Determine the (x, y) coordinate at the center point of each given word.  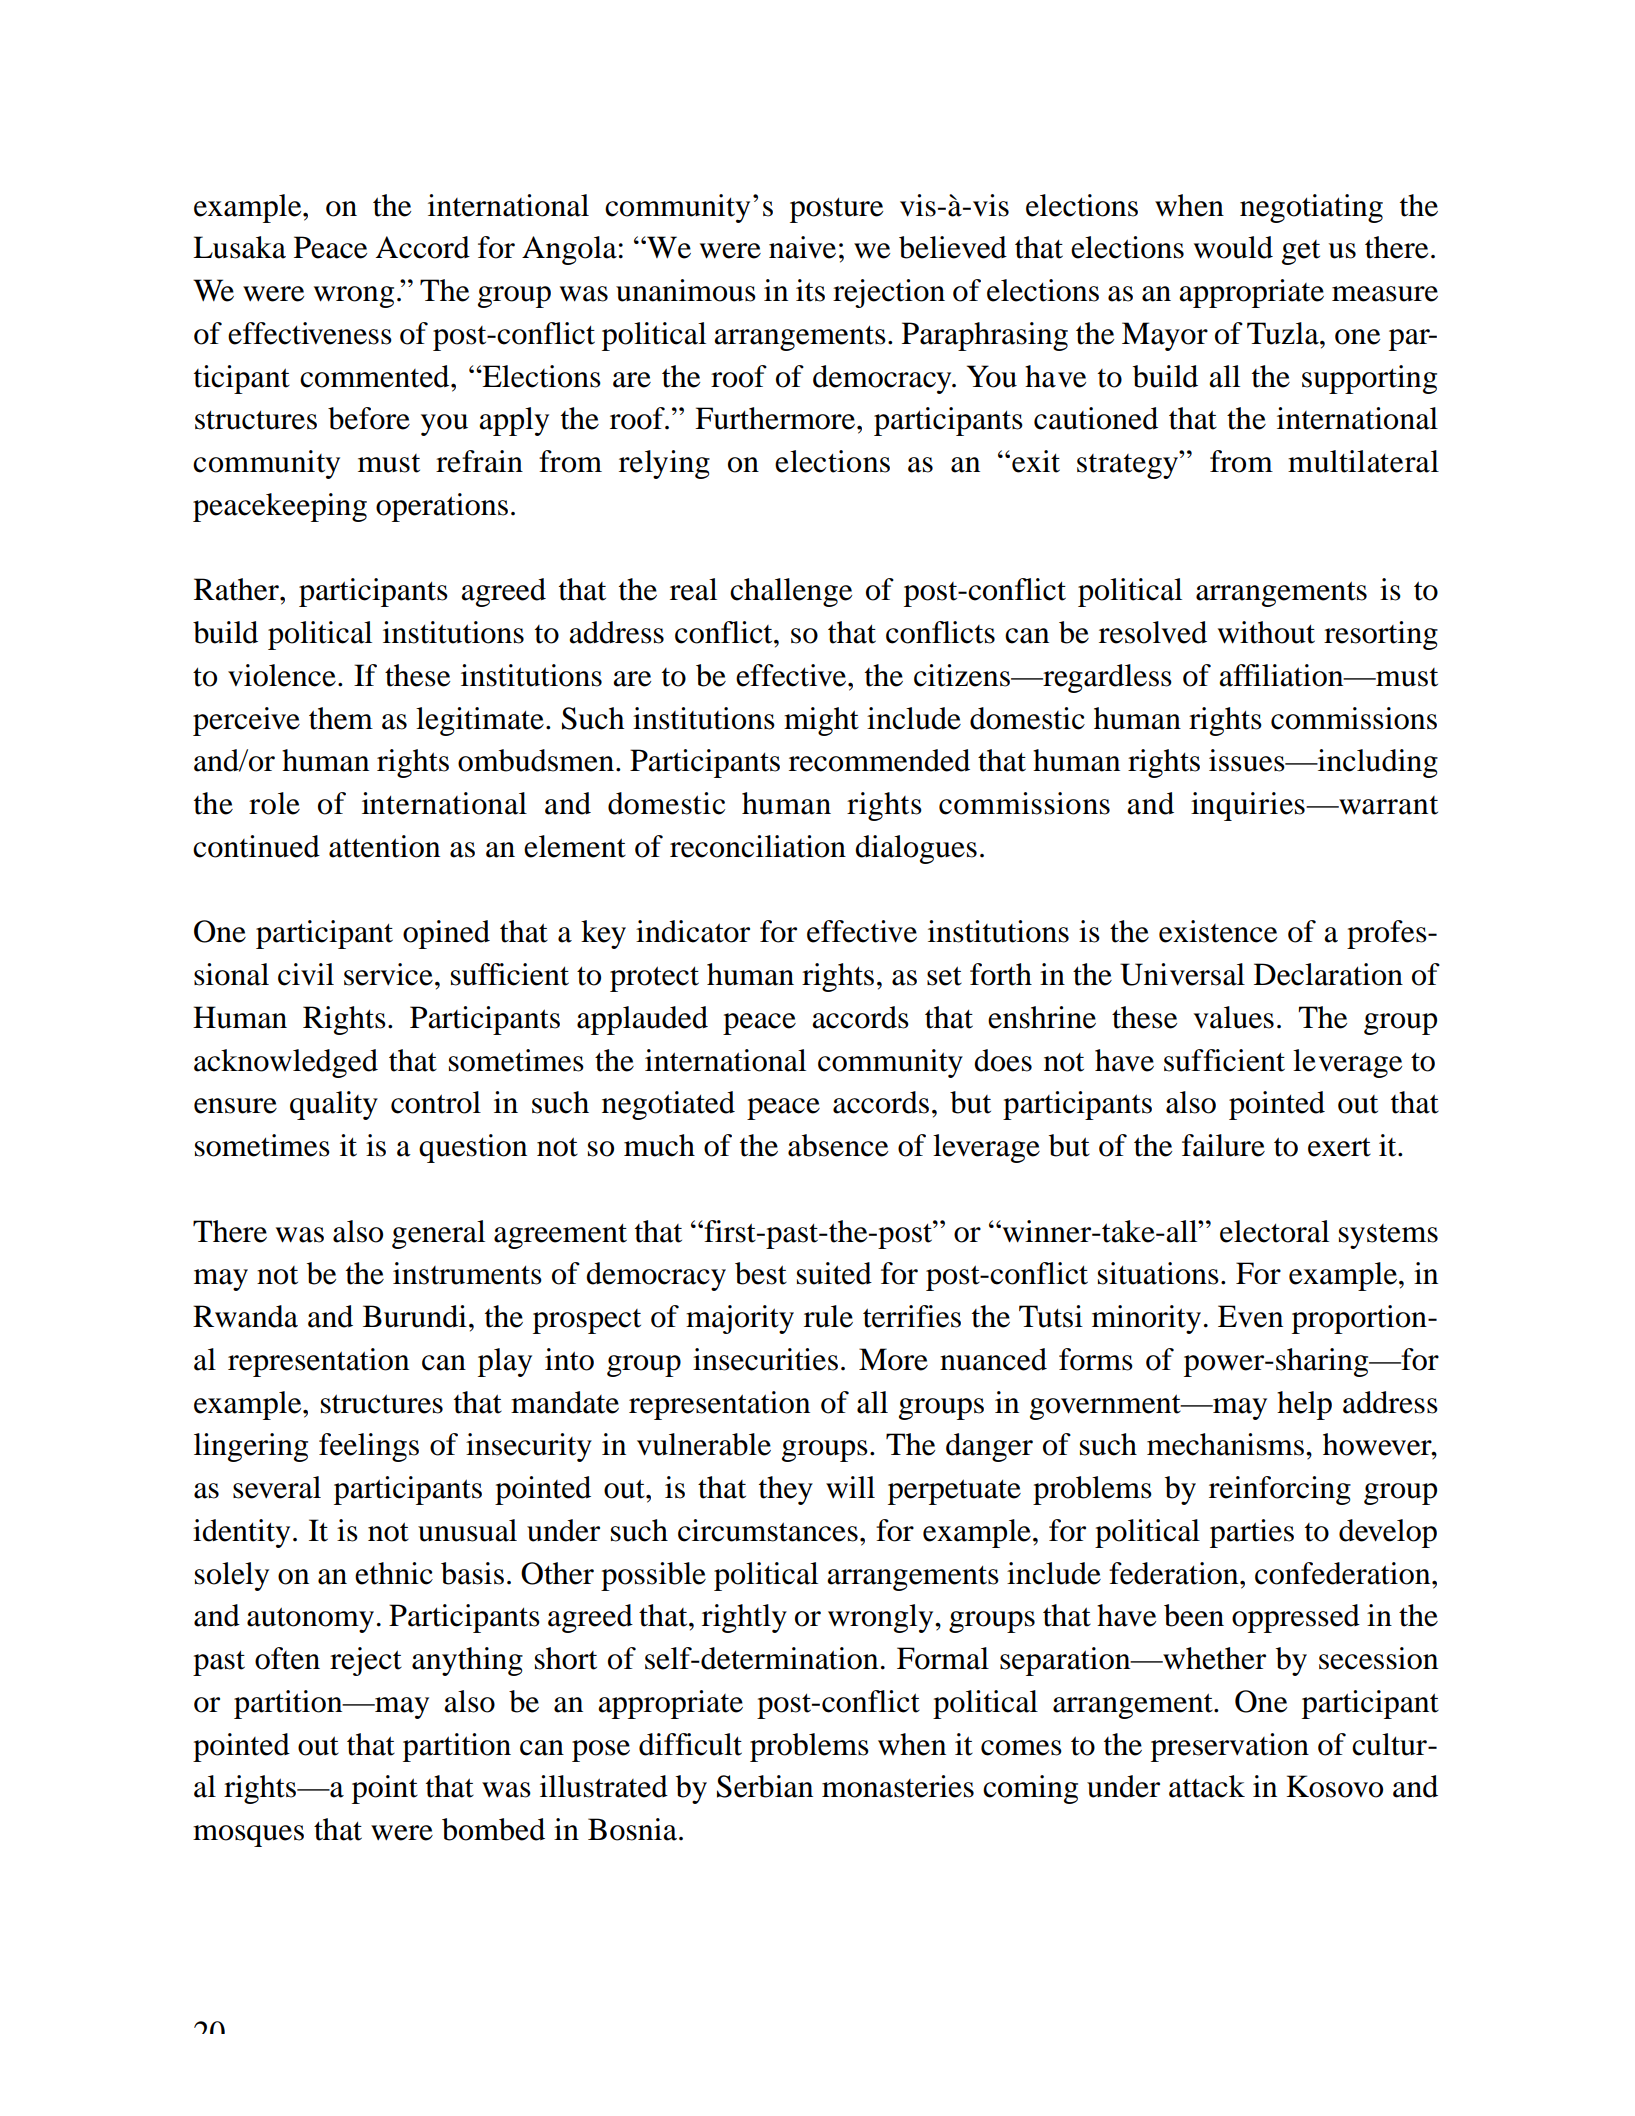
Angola (569, 250)
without (1266, 632)
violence (282, 675)
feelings (369, 1447)
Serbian (765, 1786)
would (1233, 247)
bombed (493, 1829)
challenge (791, 592)
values (1234, 1017)
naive (802, 247)
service (388, 974)
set (944, 976)
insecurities (765, 1359)
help (1304, 1405)
